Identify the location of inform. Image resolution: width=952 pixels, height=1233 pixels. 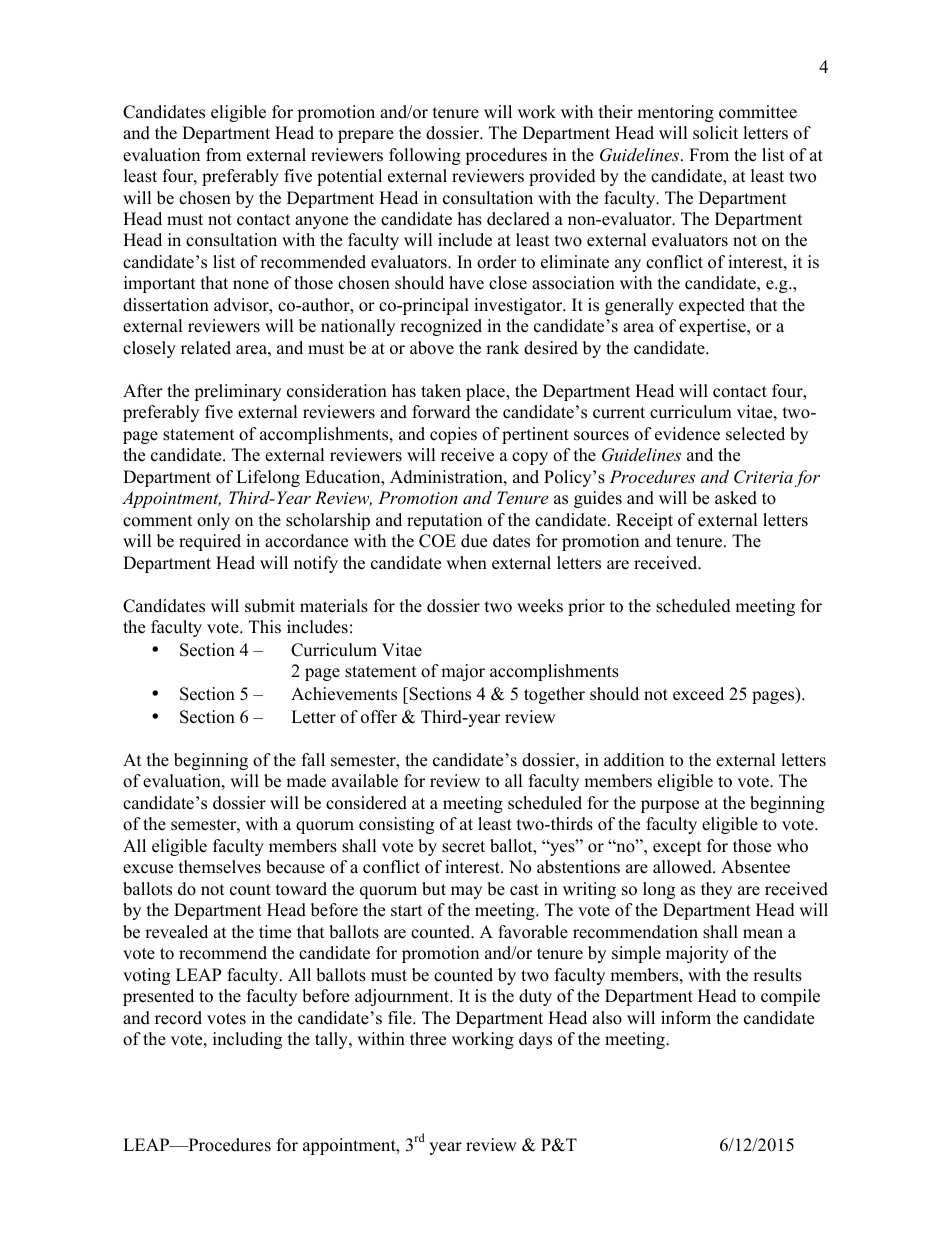
(686, 1018).
